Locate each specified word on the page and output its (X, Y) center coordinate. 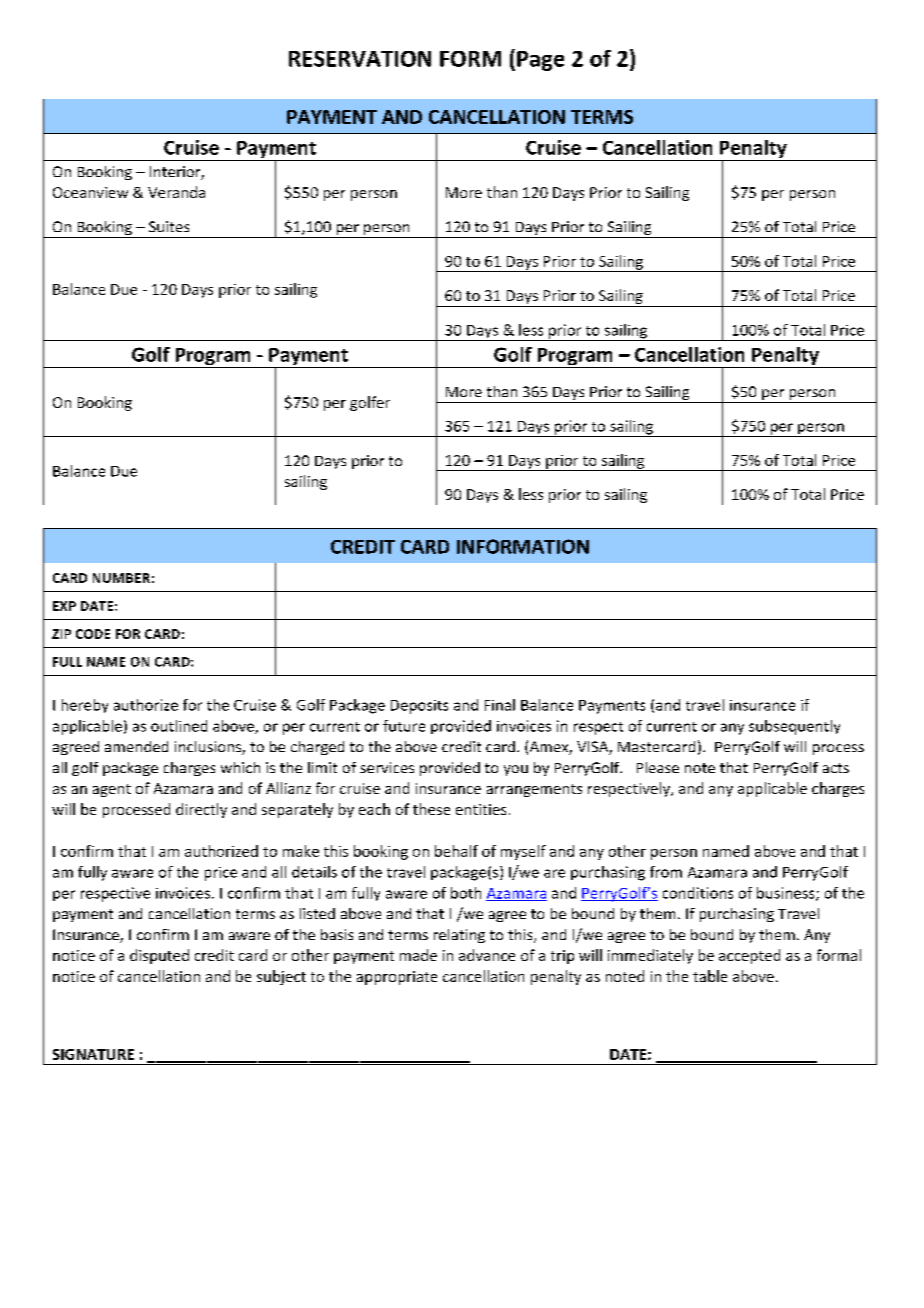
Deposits (419, 707)
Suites (169, 226)
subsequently (794, 727)
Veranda (176, 192)
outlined (179, 726)
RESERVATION (360, 59)
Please (658, 767)
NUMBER (121, 578)
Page (540, 61)
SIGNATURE (93, 1054)
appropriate (397, 978)
